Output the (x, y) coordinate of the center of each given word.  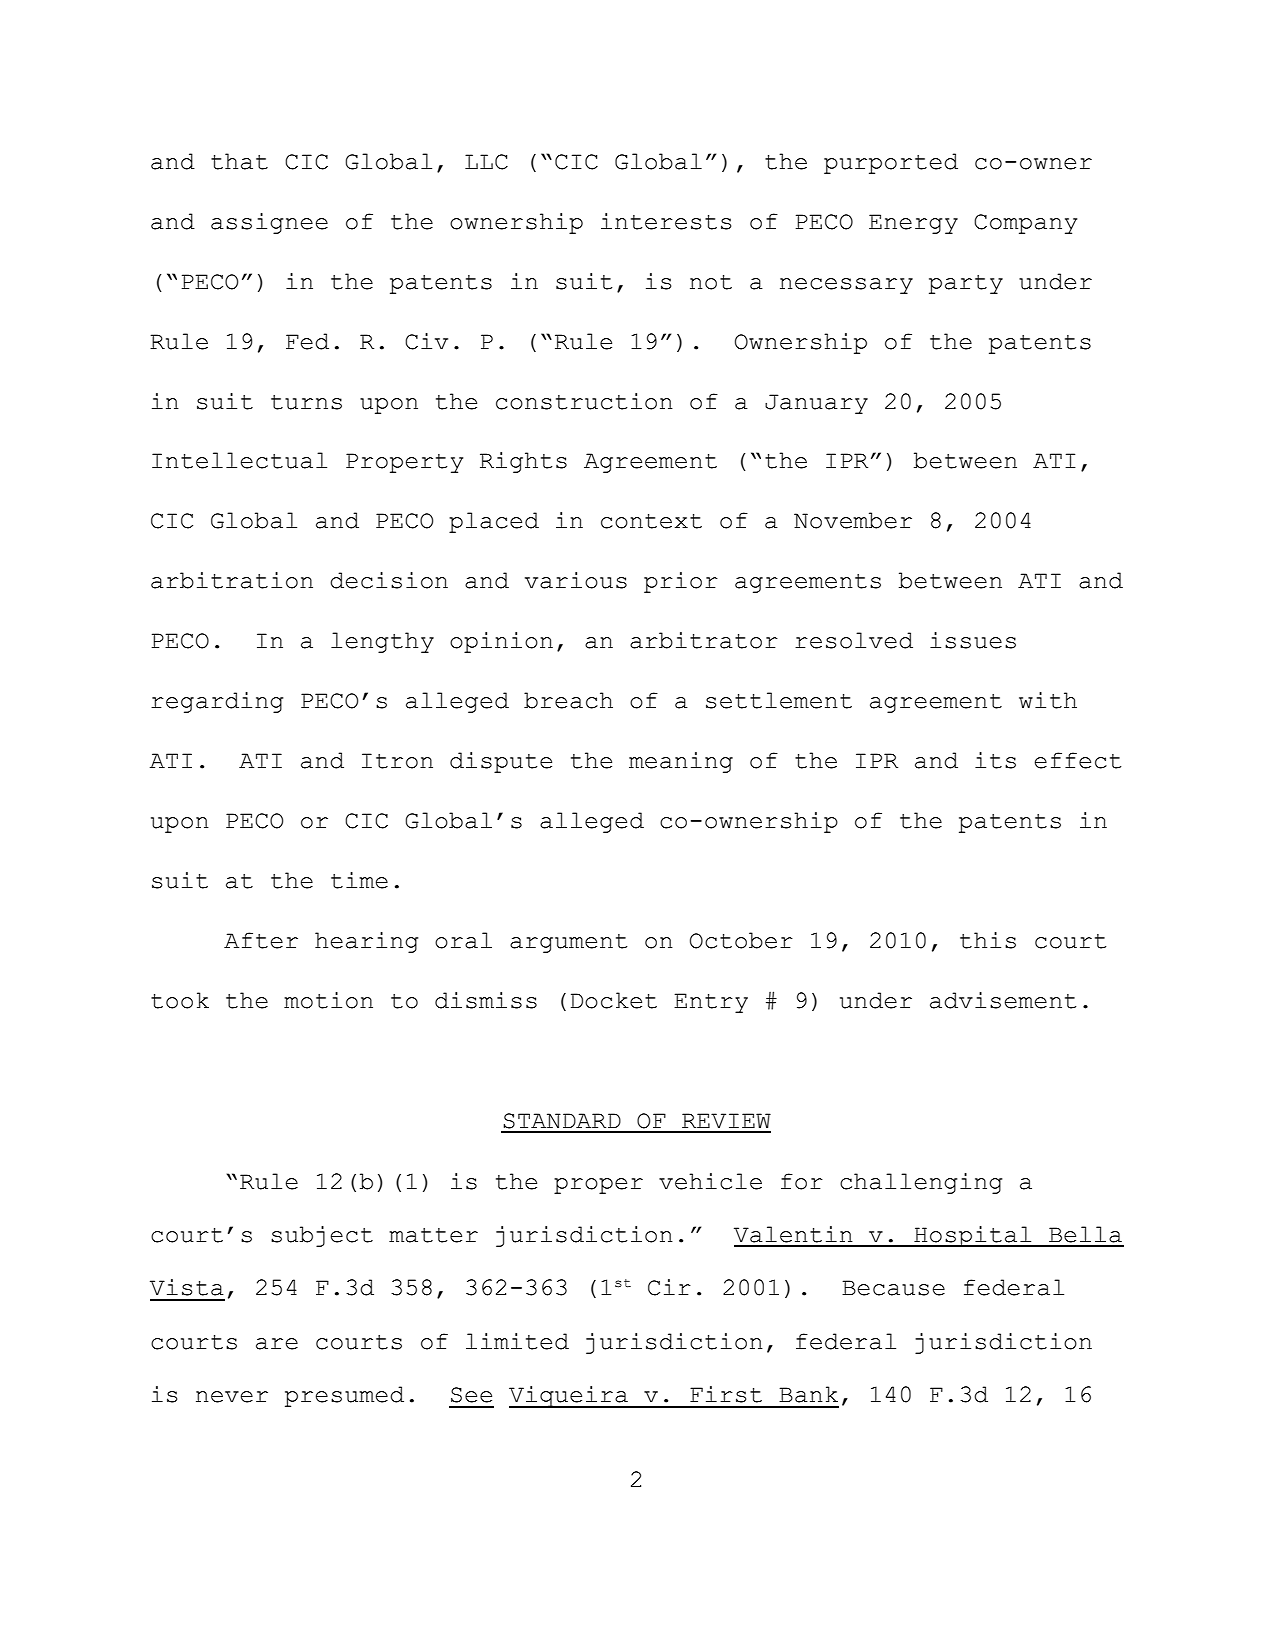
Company (1025, 224)
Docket (614, 1000)
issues (973, 640)
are (277, 1344)
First (726, 1394)
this (988, 940)
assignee (269, 223)
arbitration (232, 580)
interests (666, 221)
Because (893, 1288)
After (261, 940)
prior (681, 582)
